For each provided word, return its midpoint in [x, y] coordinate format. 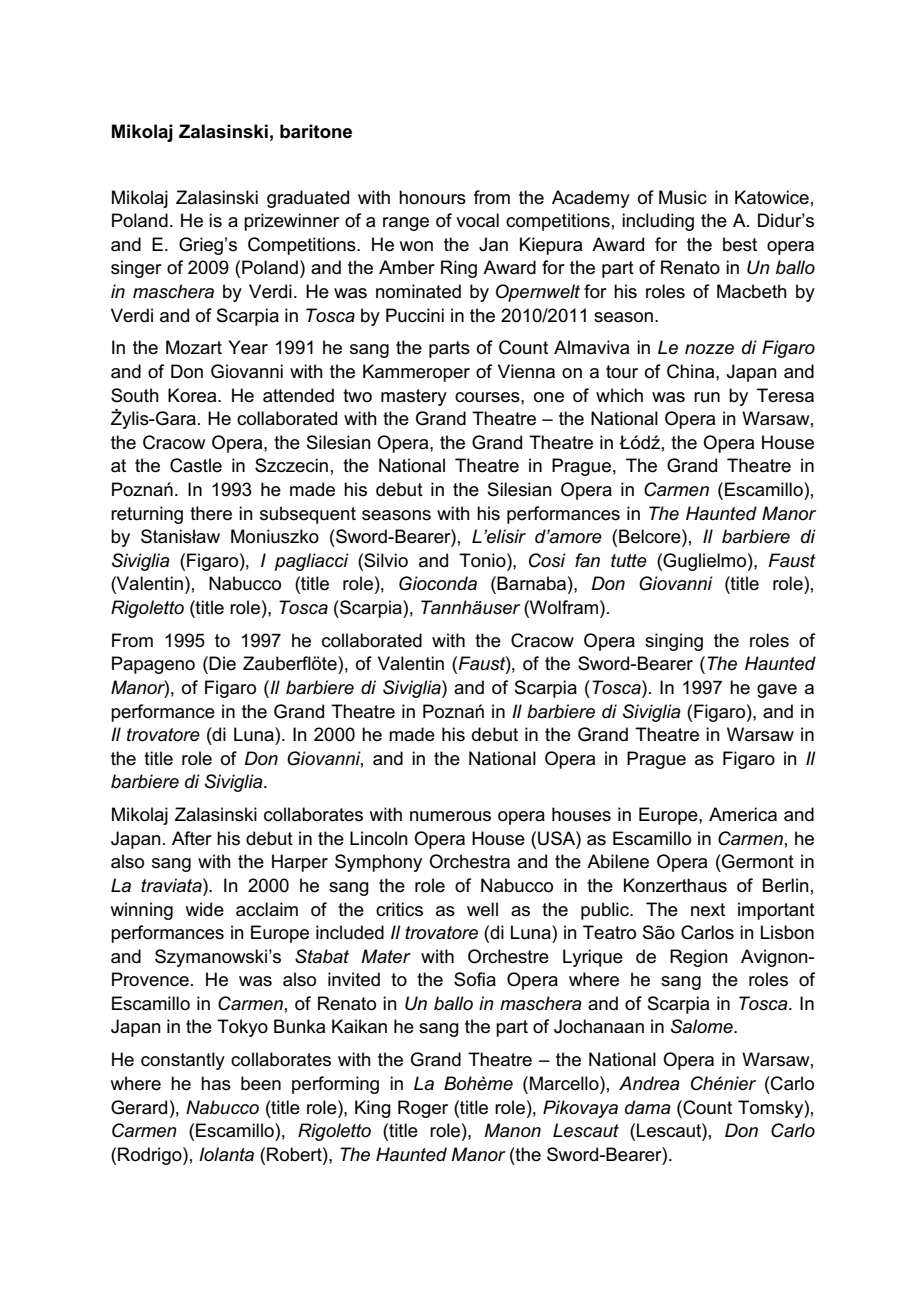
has [216, 1083]
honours [432, 197]
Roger [423, 1109]
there [211, 513]
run [707, 397]
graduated [308, 199]
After [192, 838]
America [743, 814]
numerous [450, 816]
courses [488, 397]
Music [683, 197]
